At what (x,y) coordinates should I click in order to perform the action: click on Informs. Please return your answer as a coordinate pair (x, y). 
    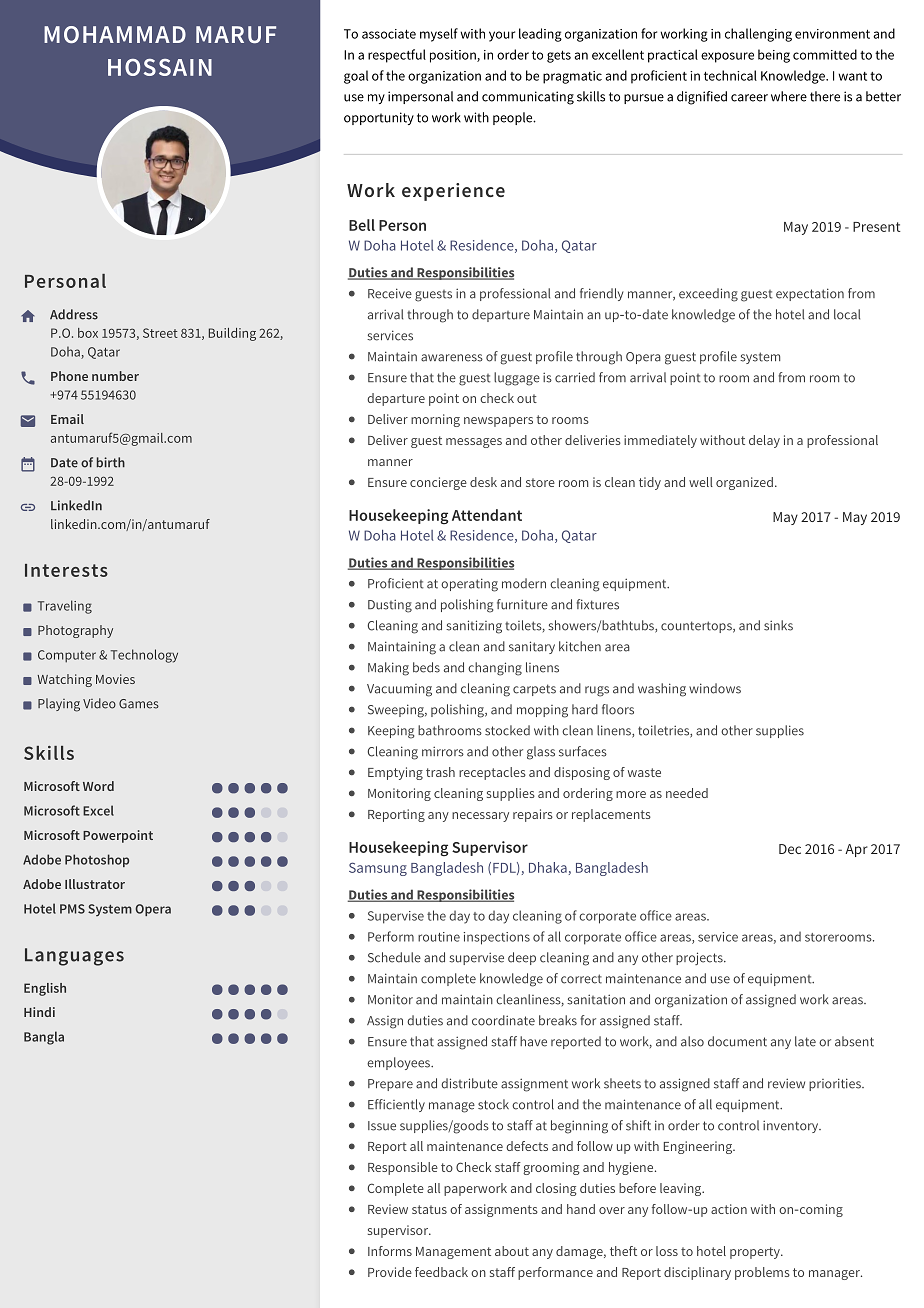
    Looking at the image, I should click on (390, 1251).
